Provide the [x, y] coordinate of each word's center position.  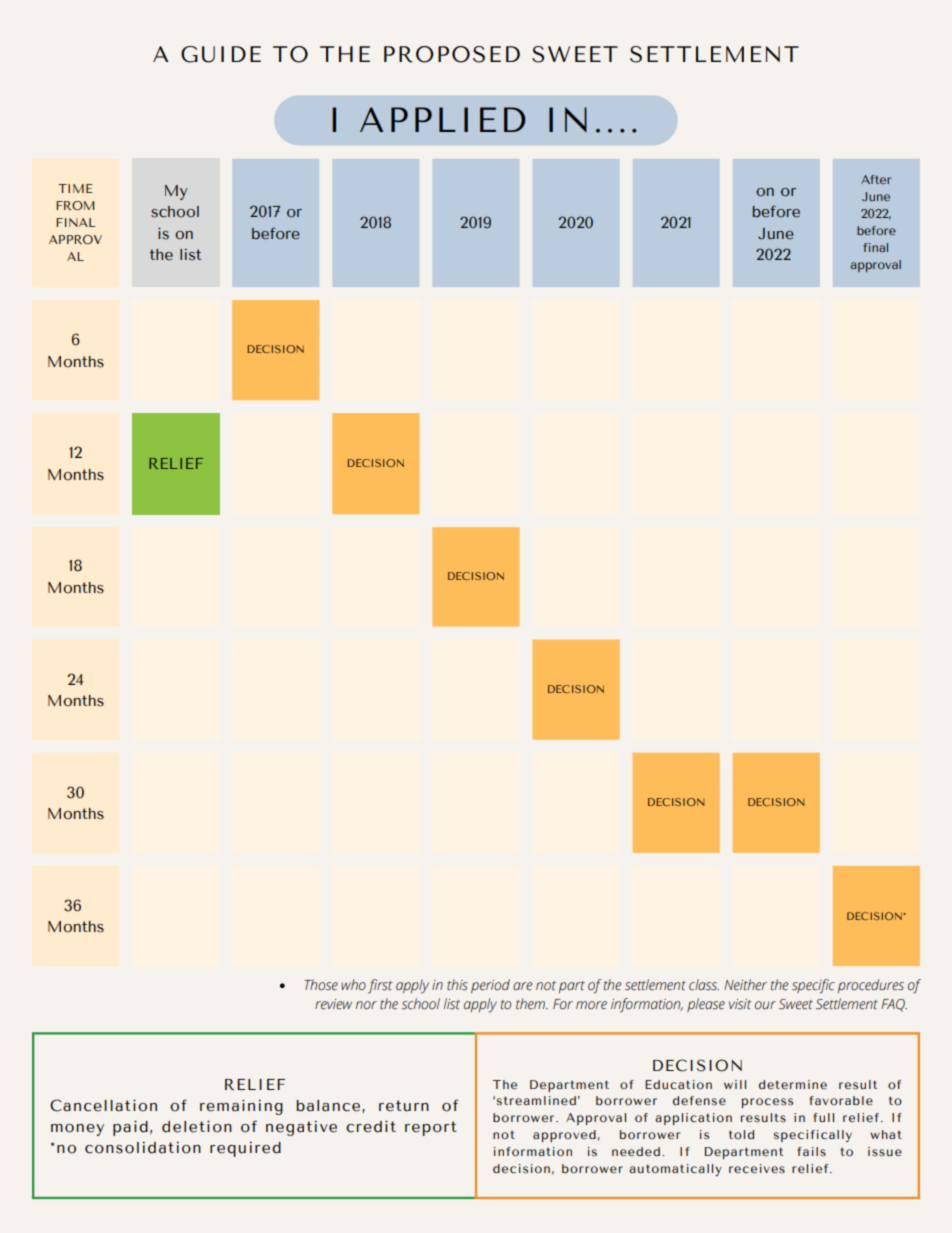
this [457, 985]
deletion [197, 1126]
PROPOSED [452, 54]
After [876, 179]
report [431, 1128]
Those [321, 985]
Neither [745, 985]
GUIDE [221, 54]
